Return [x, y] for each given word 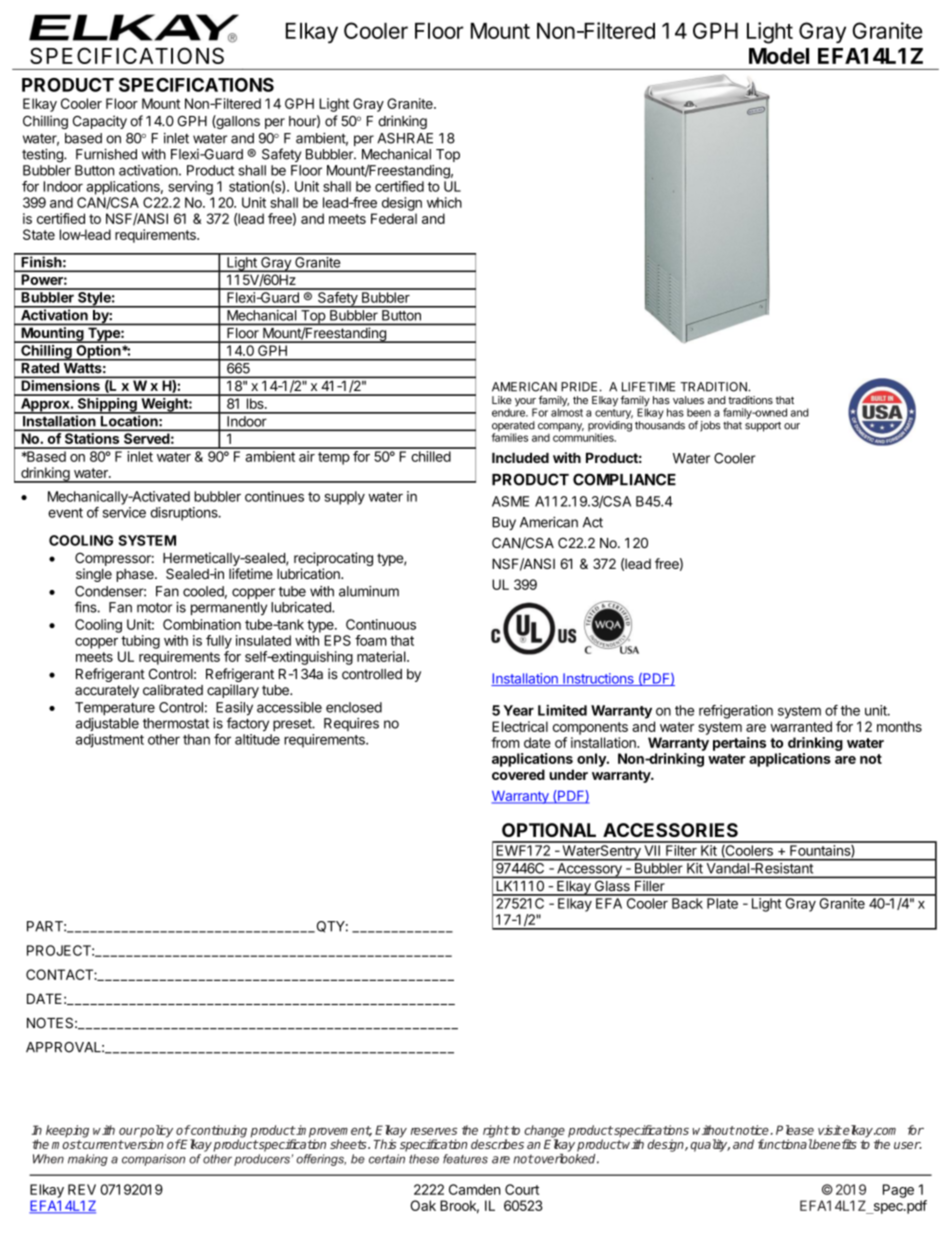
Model [779, 56]
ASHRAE [405, 138]
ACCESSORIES [670, 830]
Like [502, 400]
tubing [140, 642]
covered [518, 774]
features [465, 1159]
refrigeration [736, 712]
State [39, 234]
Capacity [100, 122]
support [763, 427]
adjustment [110, 741]
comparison [153, 1160]
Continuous [381, 624]
